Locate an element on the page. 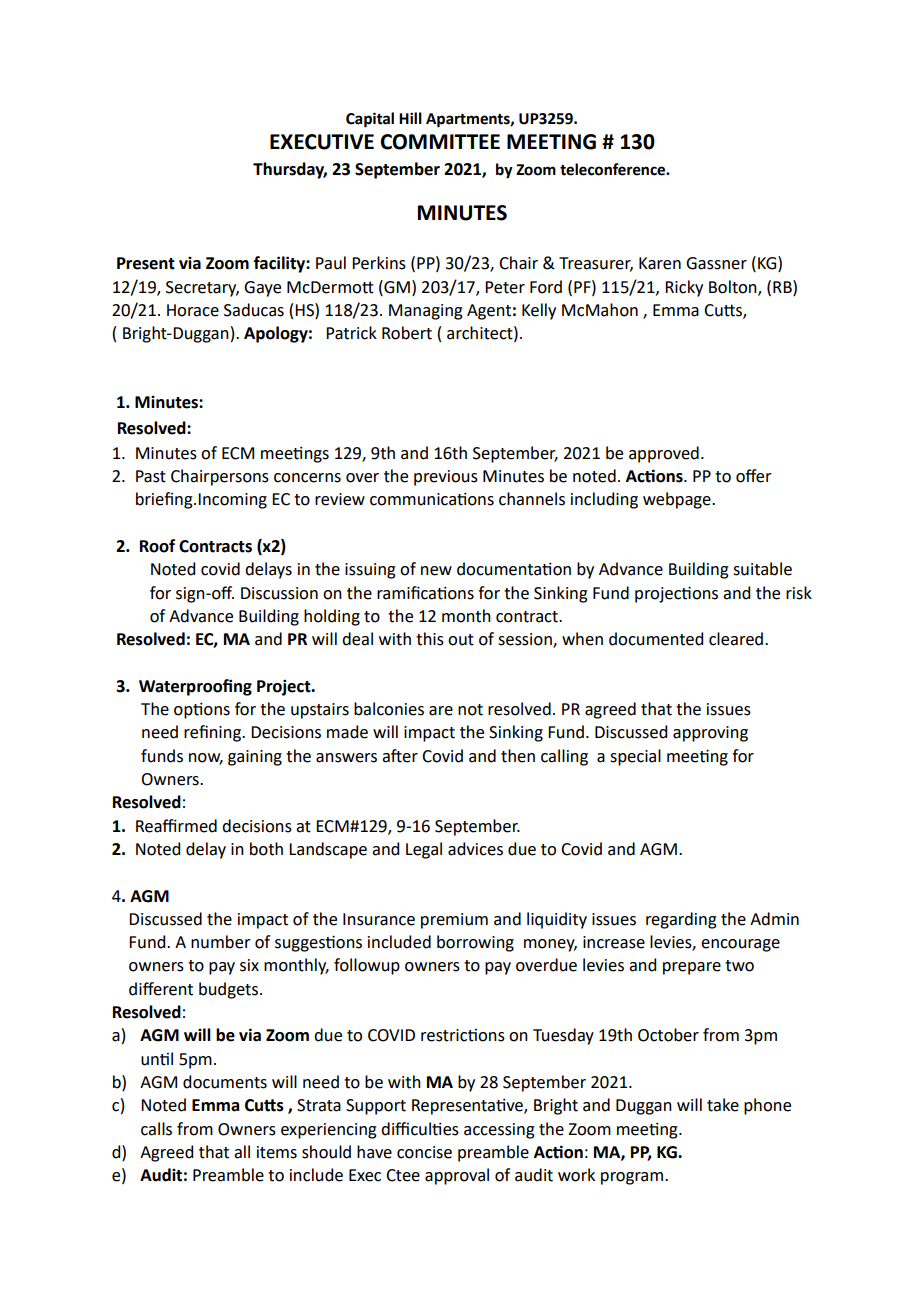 The image size is (924, 1308). Karen is located at coordinates (660, 263).
